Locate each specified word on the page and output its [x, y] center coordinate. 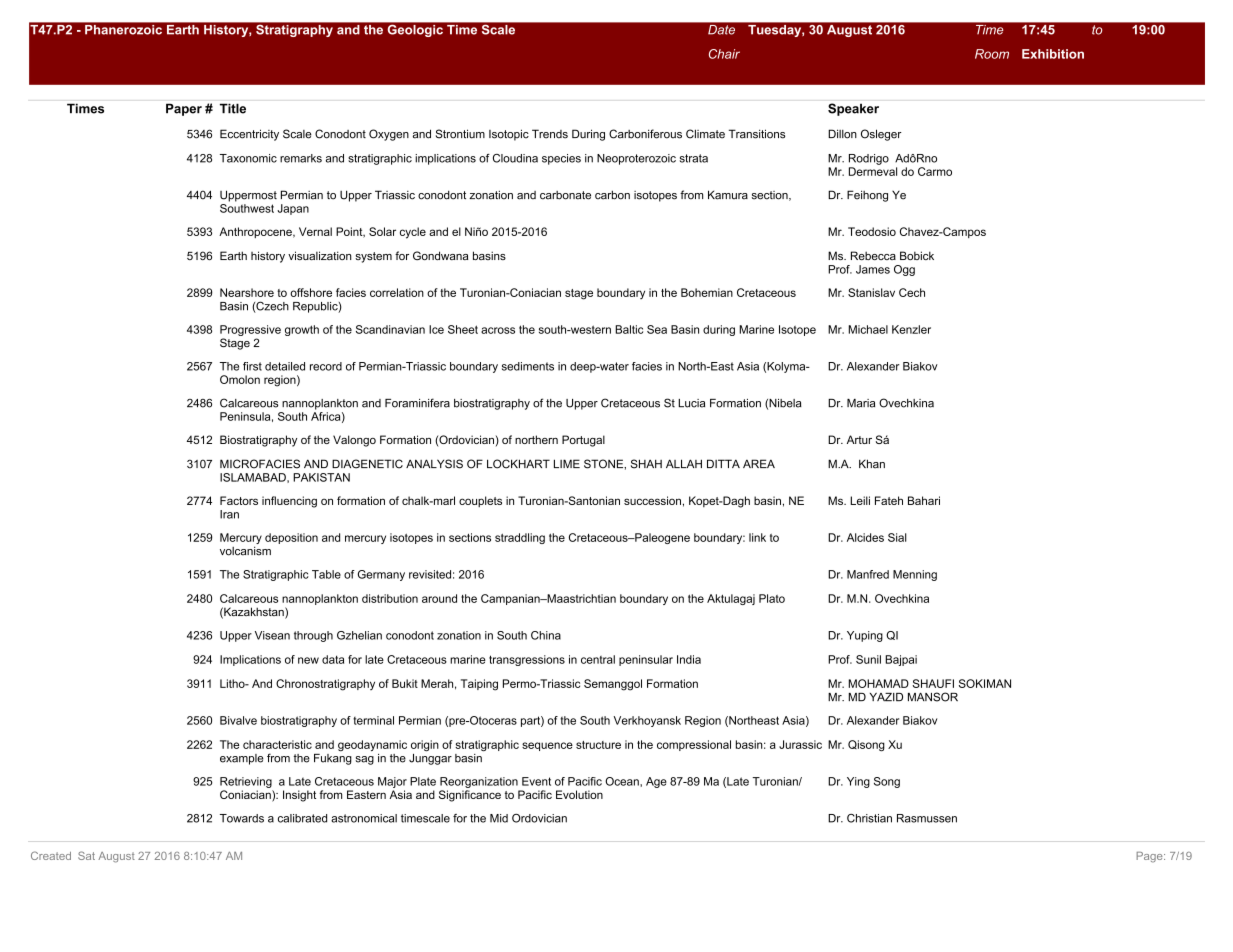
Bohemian [707, 292]
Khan [872, 464]
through [313, 636]
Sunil [868, 659]
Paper [184, 110]
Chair [724, 54]
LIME [567, 463]
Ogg [904, 270]
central [598, 659]
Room [992, 54]
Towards [242, 818]
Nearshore [247, 292]
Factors [239, 500]
